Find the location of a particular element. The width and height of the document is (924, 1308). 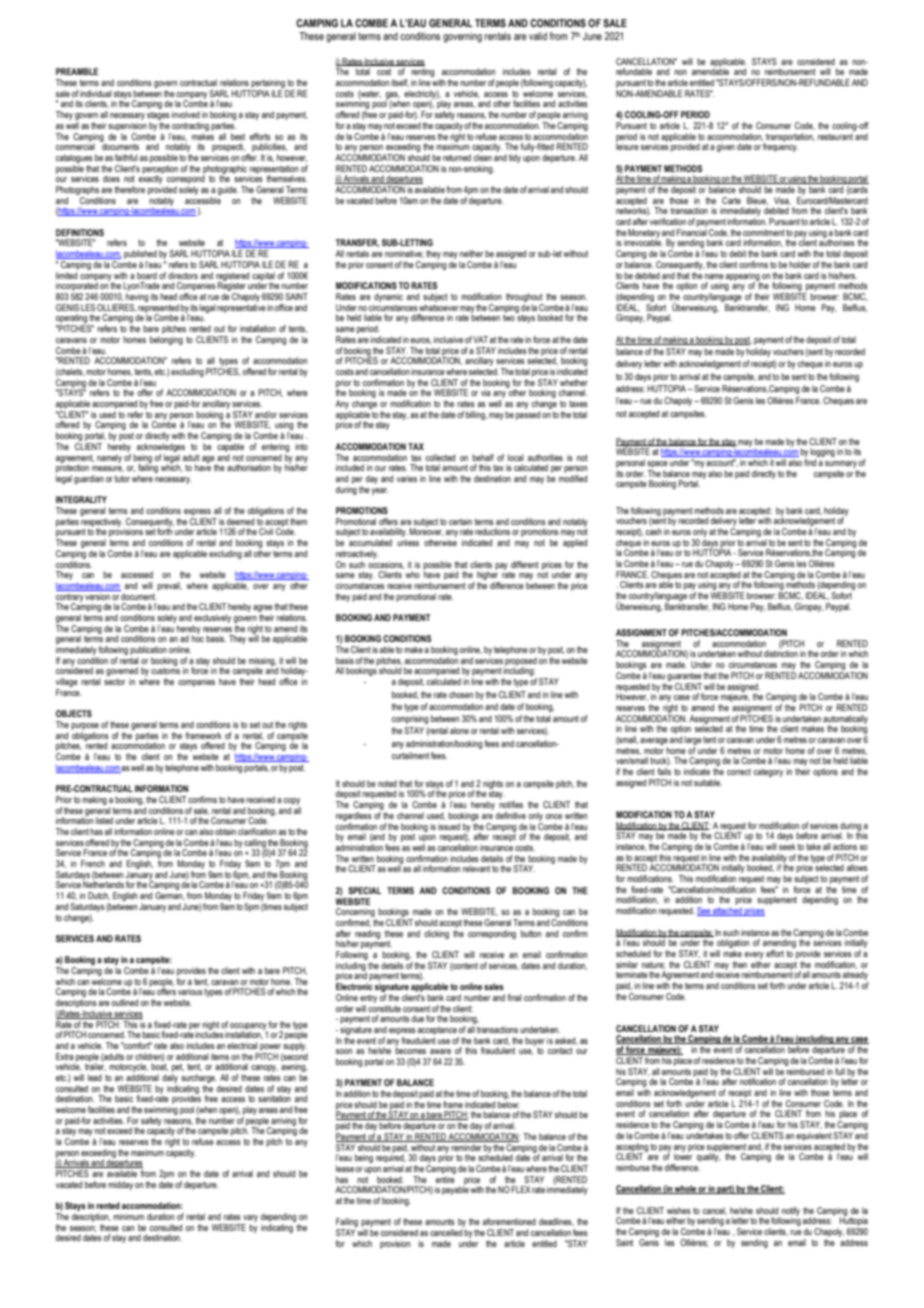

involved is located at coordinates (186, 114).
